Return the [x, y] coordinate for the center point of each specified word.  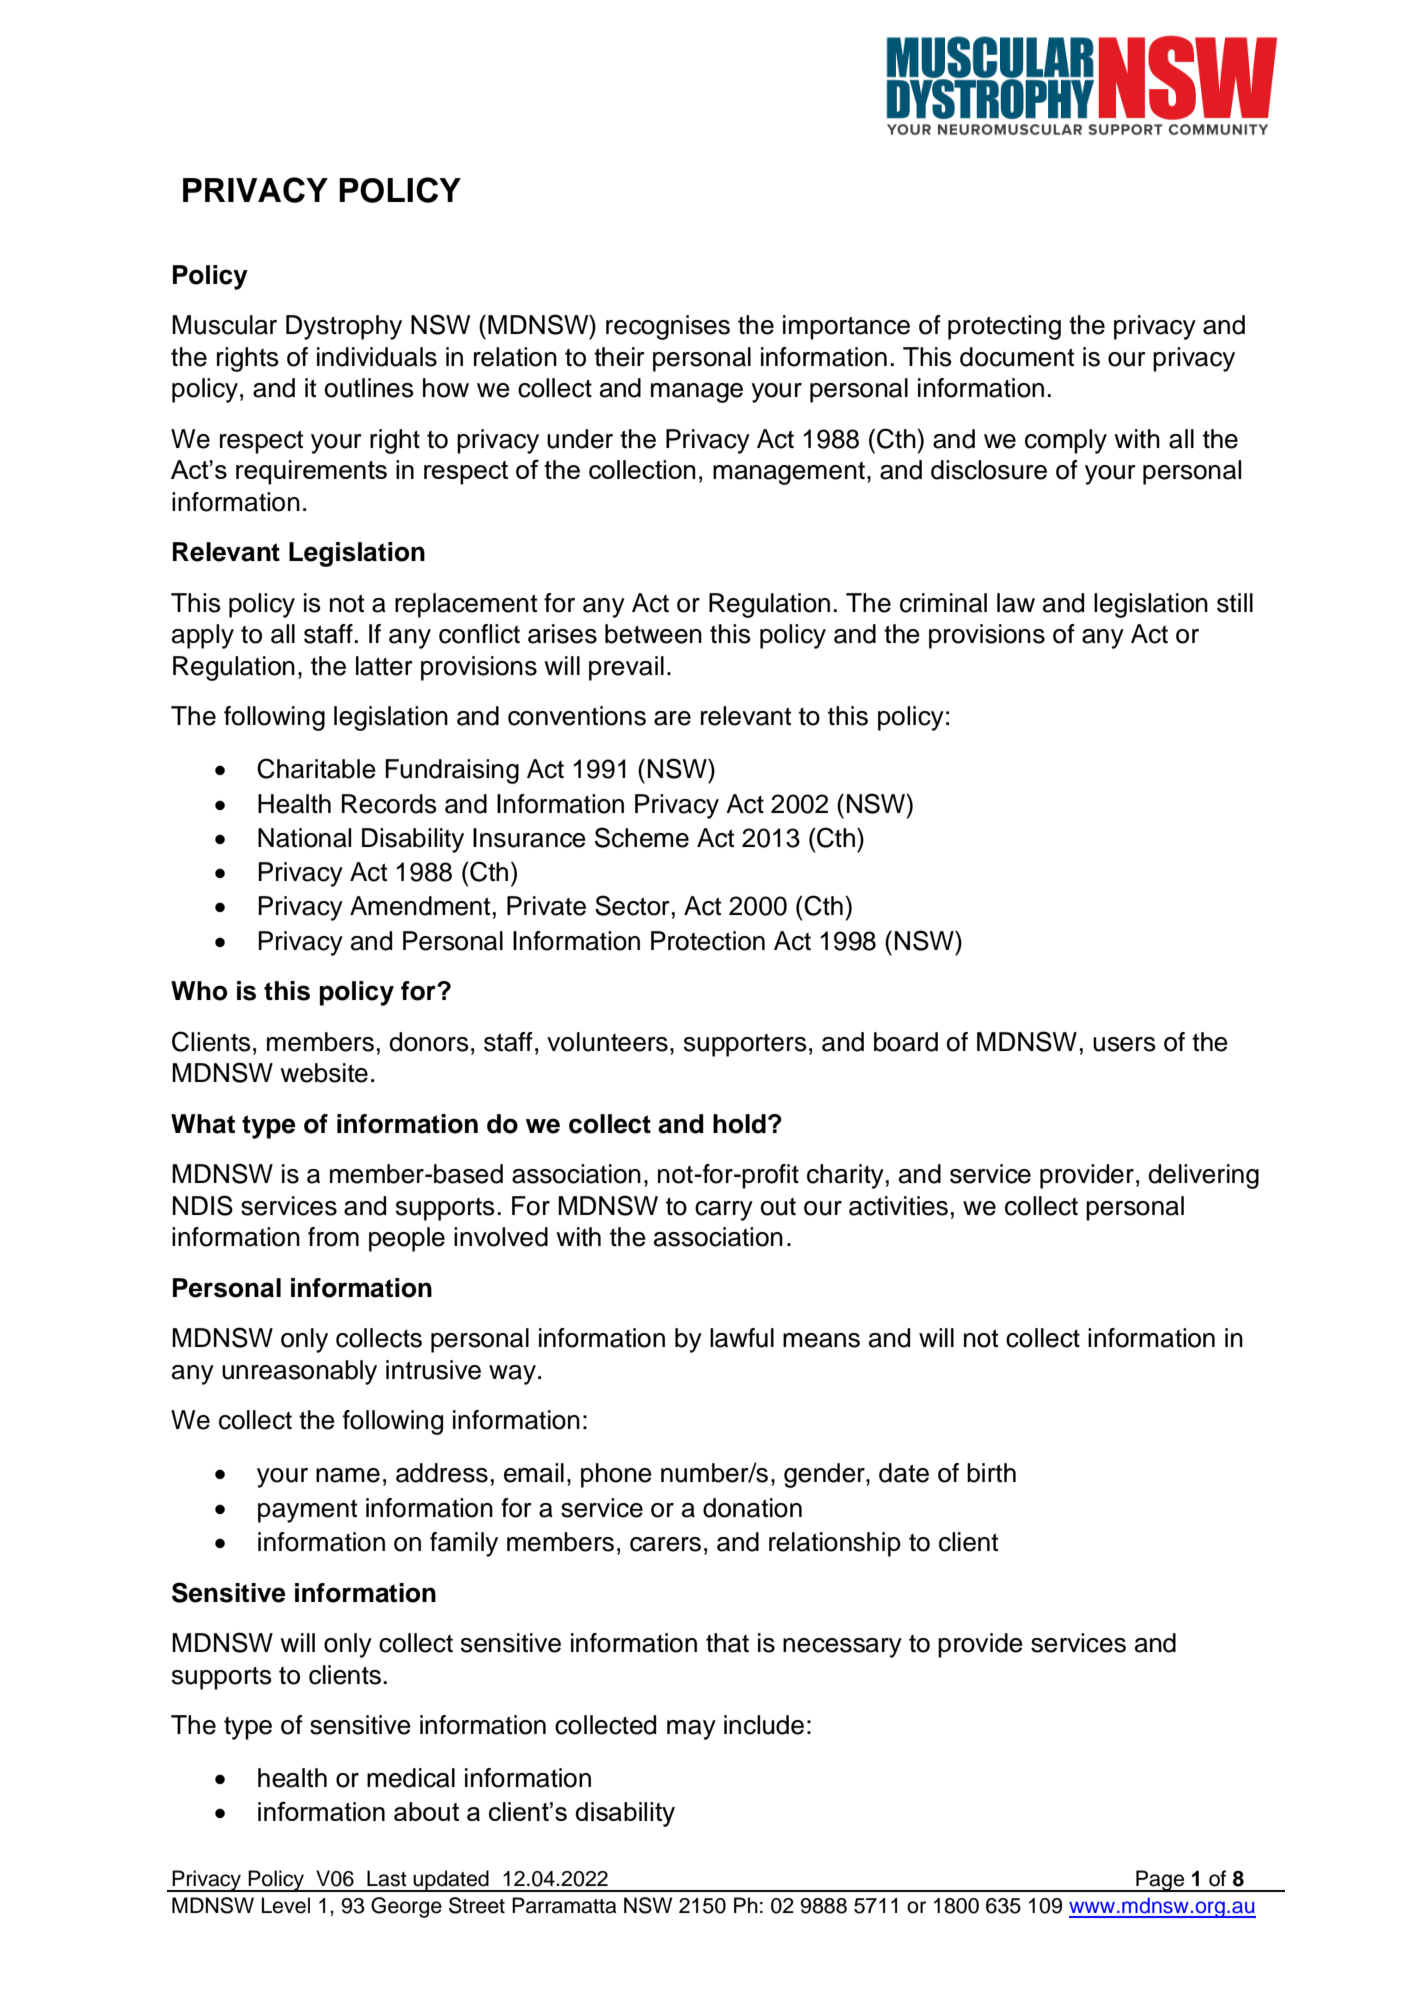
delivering [1203, 1176]
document [1017, 357]
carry [724, 1211]
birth [991, 1473]
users [1124, 1044]
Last [387, 1878]
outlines [369, 388]
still [1235, 603]
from [333, 1237]
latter [384, 666]
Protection [708, 941]
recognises [668, 327]
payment [307, 1511]
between [653, 634]
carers [665, 1544]
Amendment [420, 906]
